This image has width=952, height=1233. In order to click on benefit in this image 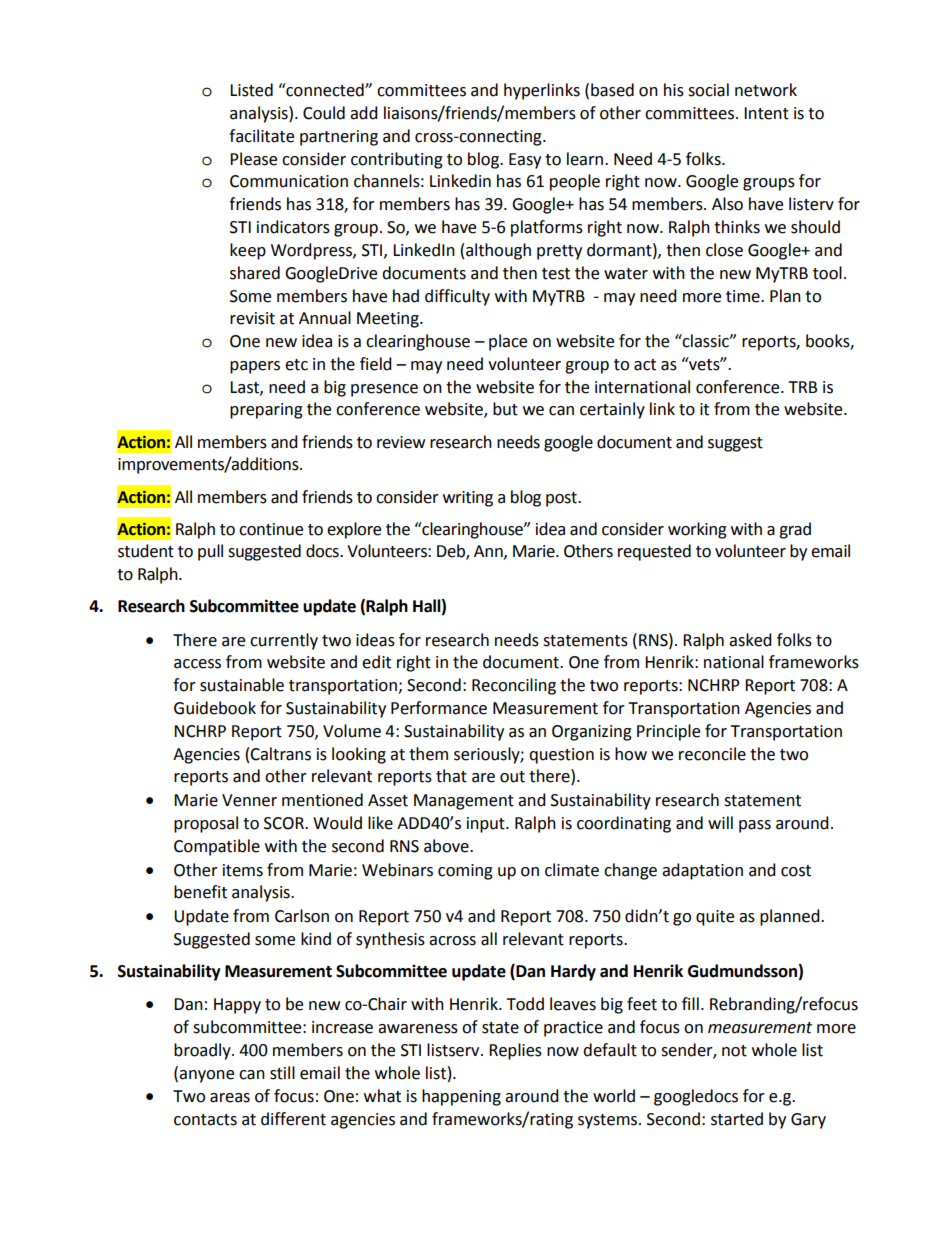, I will do `click(200, 892)`.
